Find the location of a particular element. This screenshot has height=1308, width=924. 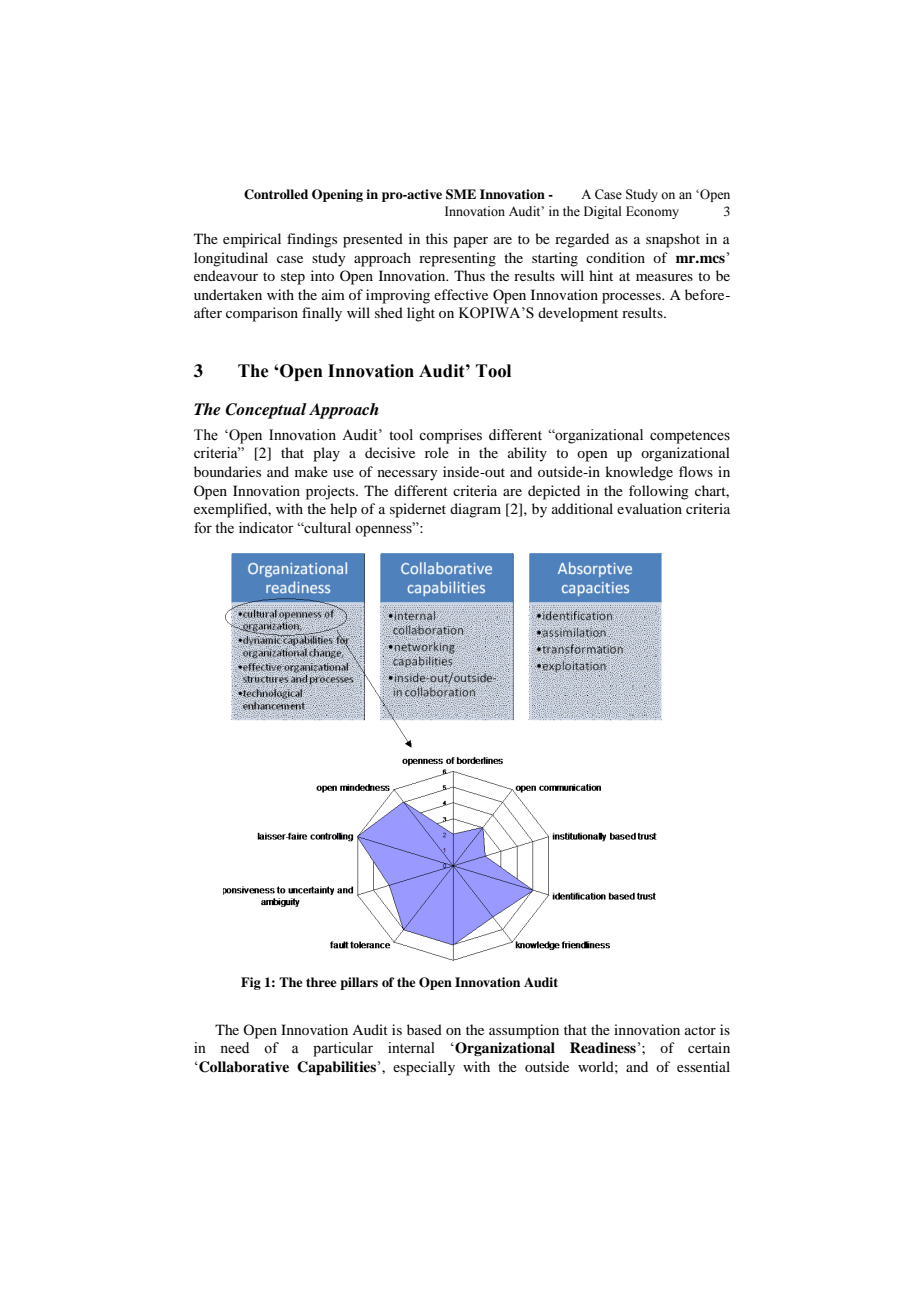

diagram is located at coordinates (475, 510).
